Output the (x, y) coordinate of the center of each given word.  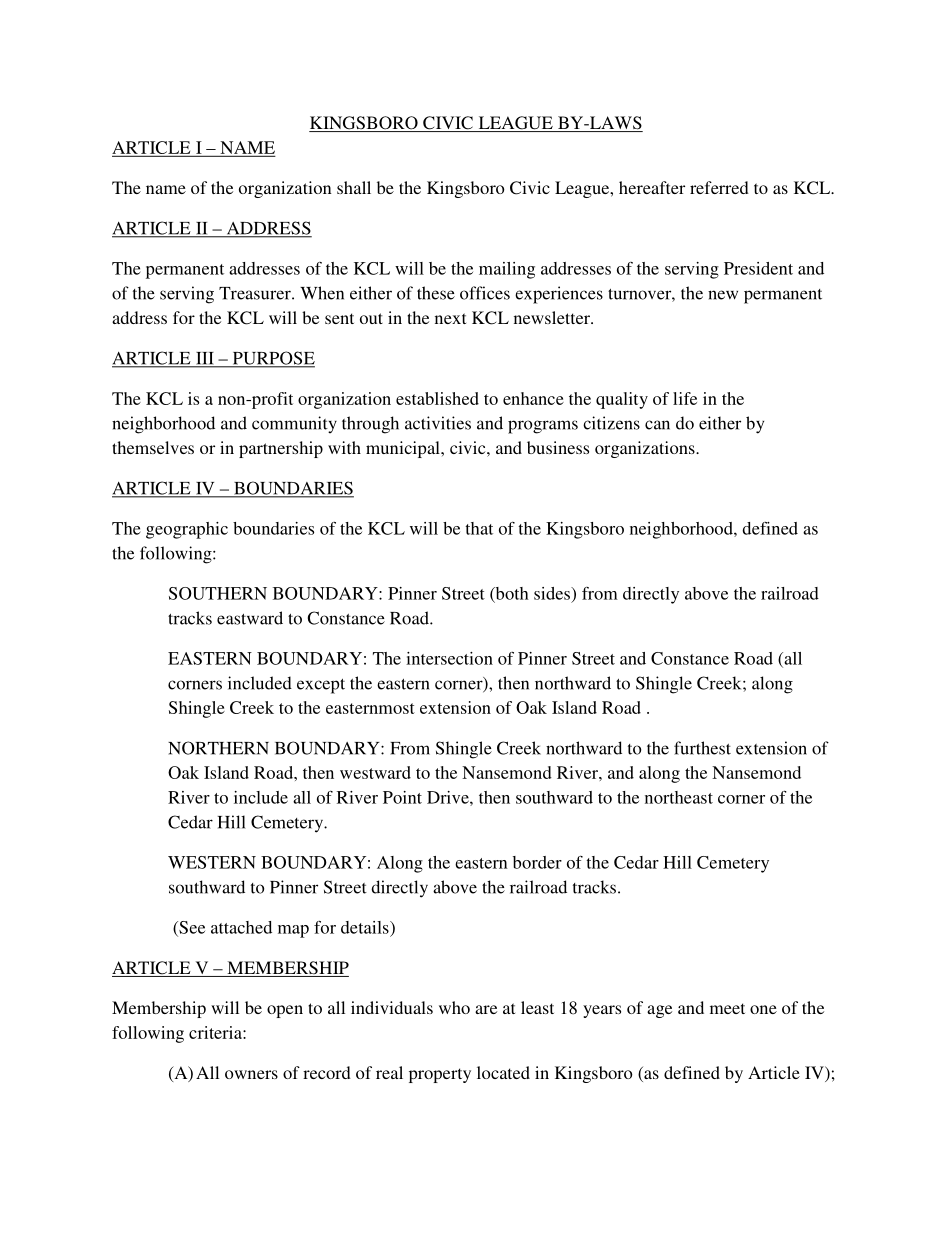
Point (402, 797)
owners (251, 1074)
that (479, 528)
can (657, 425)
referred (719, 187)
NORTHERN (218, 748)
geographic (187, 530)
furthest (702, 748)
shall (354, 187)
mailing (507, 270)
